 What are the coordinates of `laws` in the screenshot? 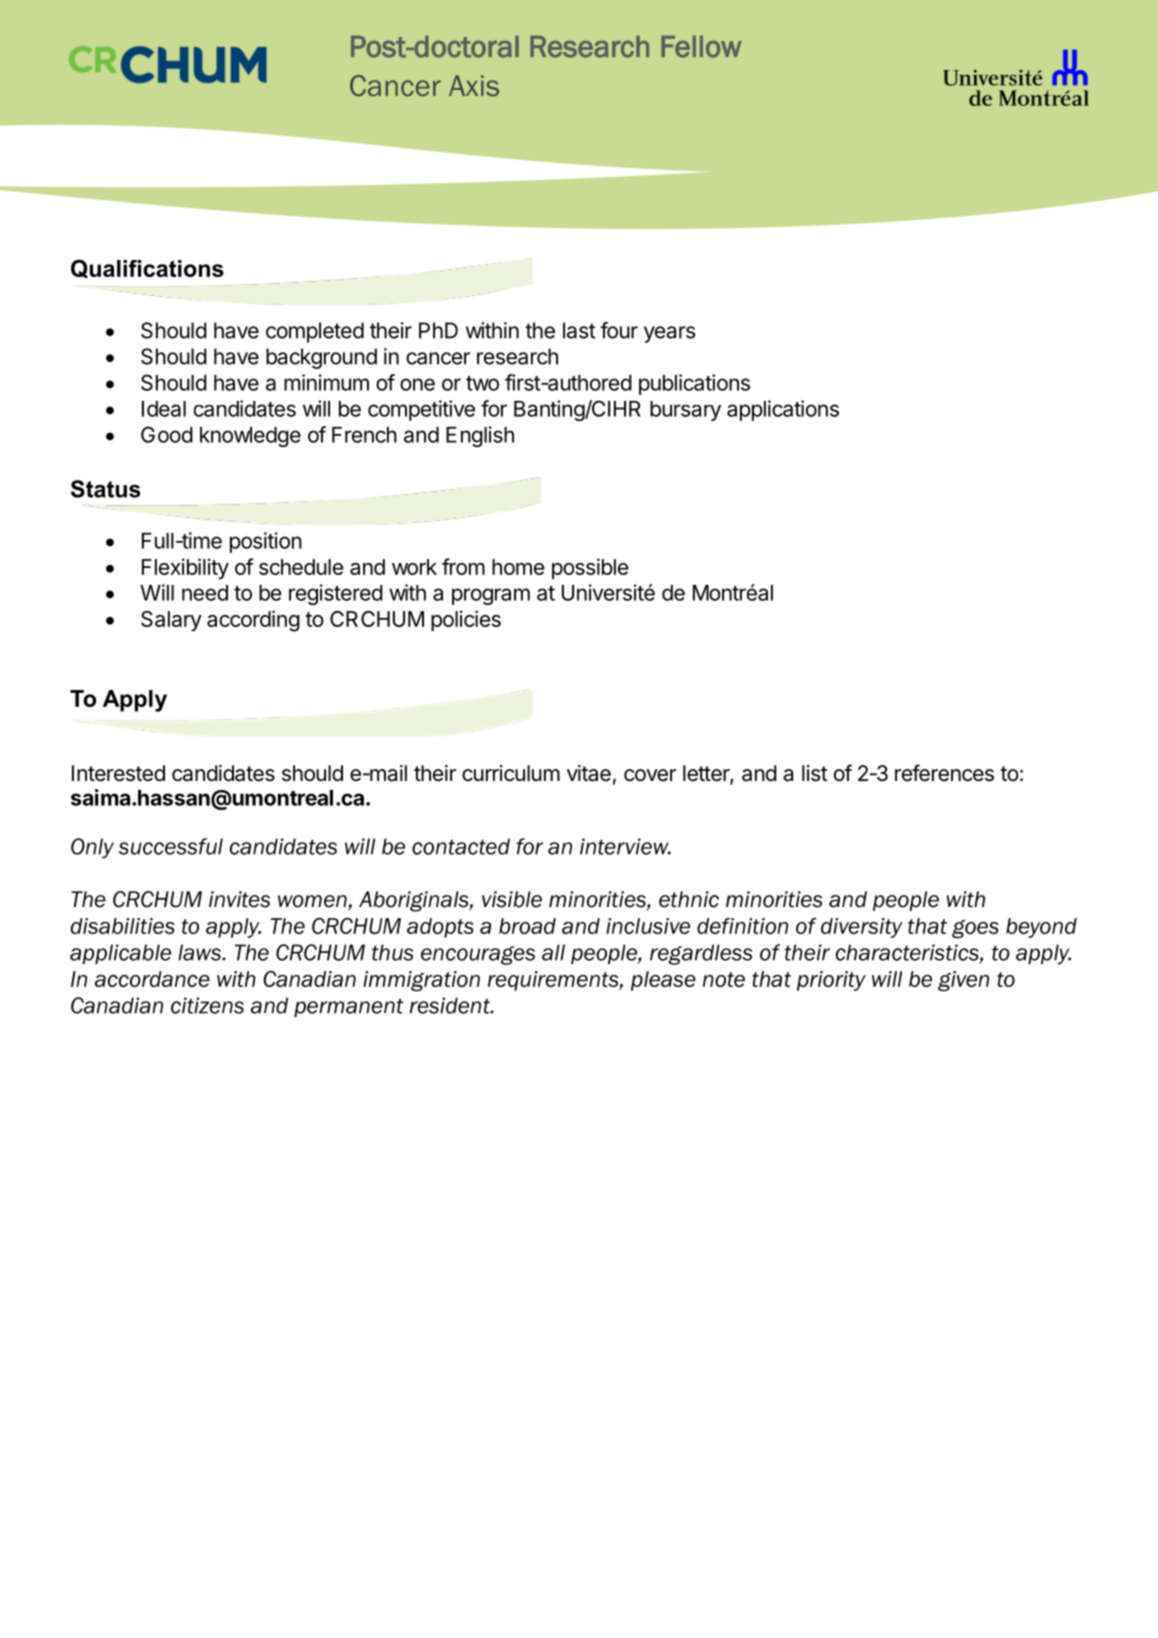 It's located at (200, 952).
